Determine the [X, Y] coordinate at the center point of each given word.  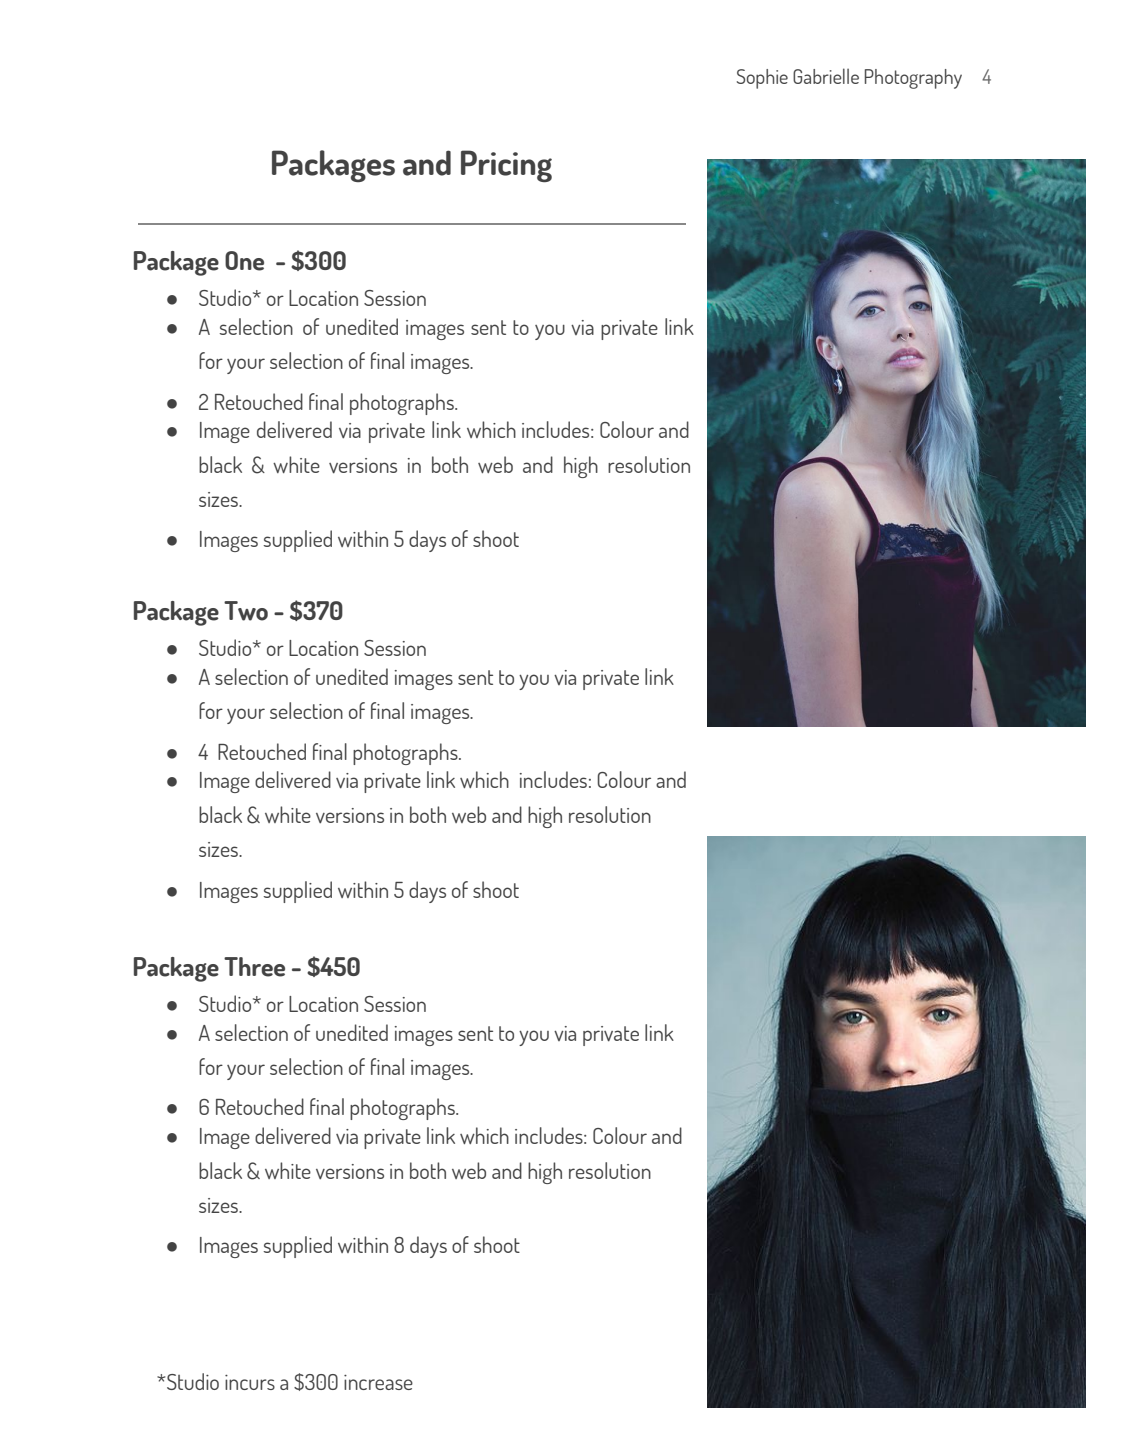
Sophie [762, 79]
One [244, 261]
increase [378, 1382]
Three [254, 967]
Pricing [506, 166]
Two [246, 611]
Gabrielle [826, 76]
